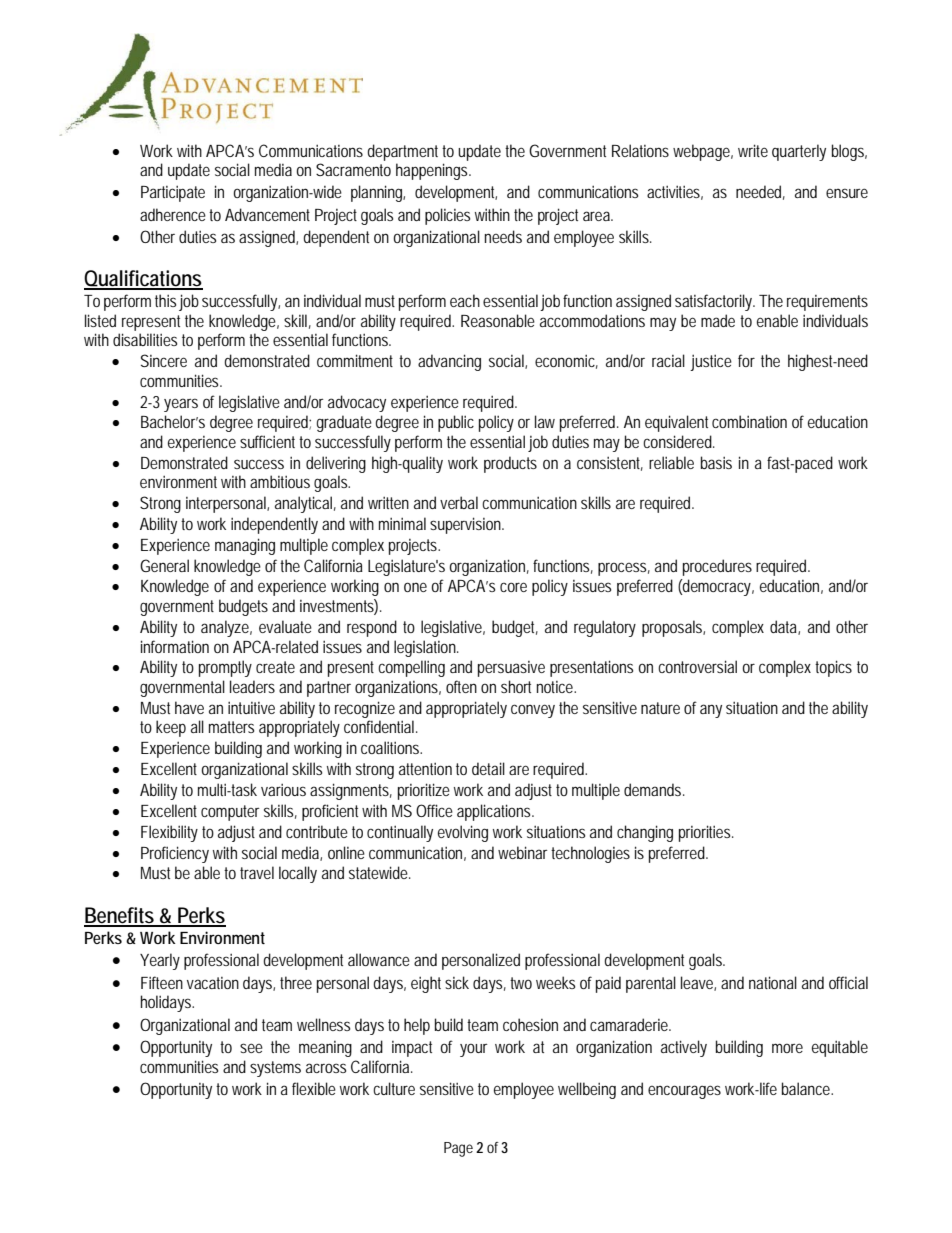  What do you see at coordinates (510, 464) in the page?
I see `products` at bounding box center [510, 464].
